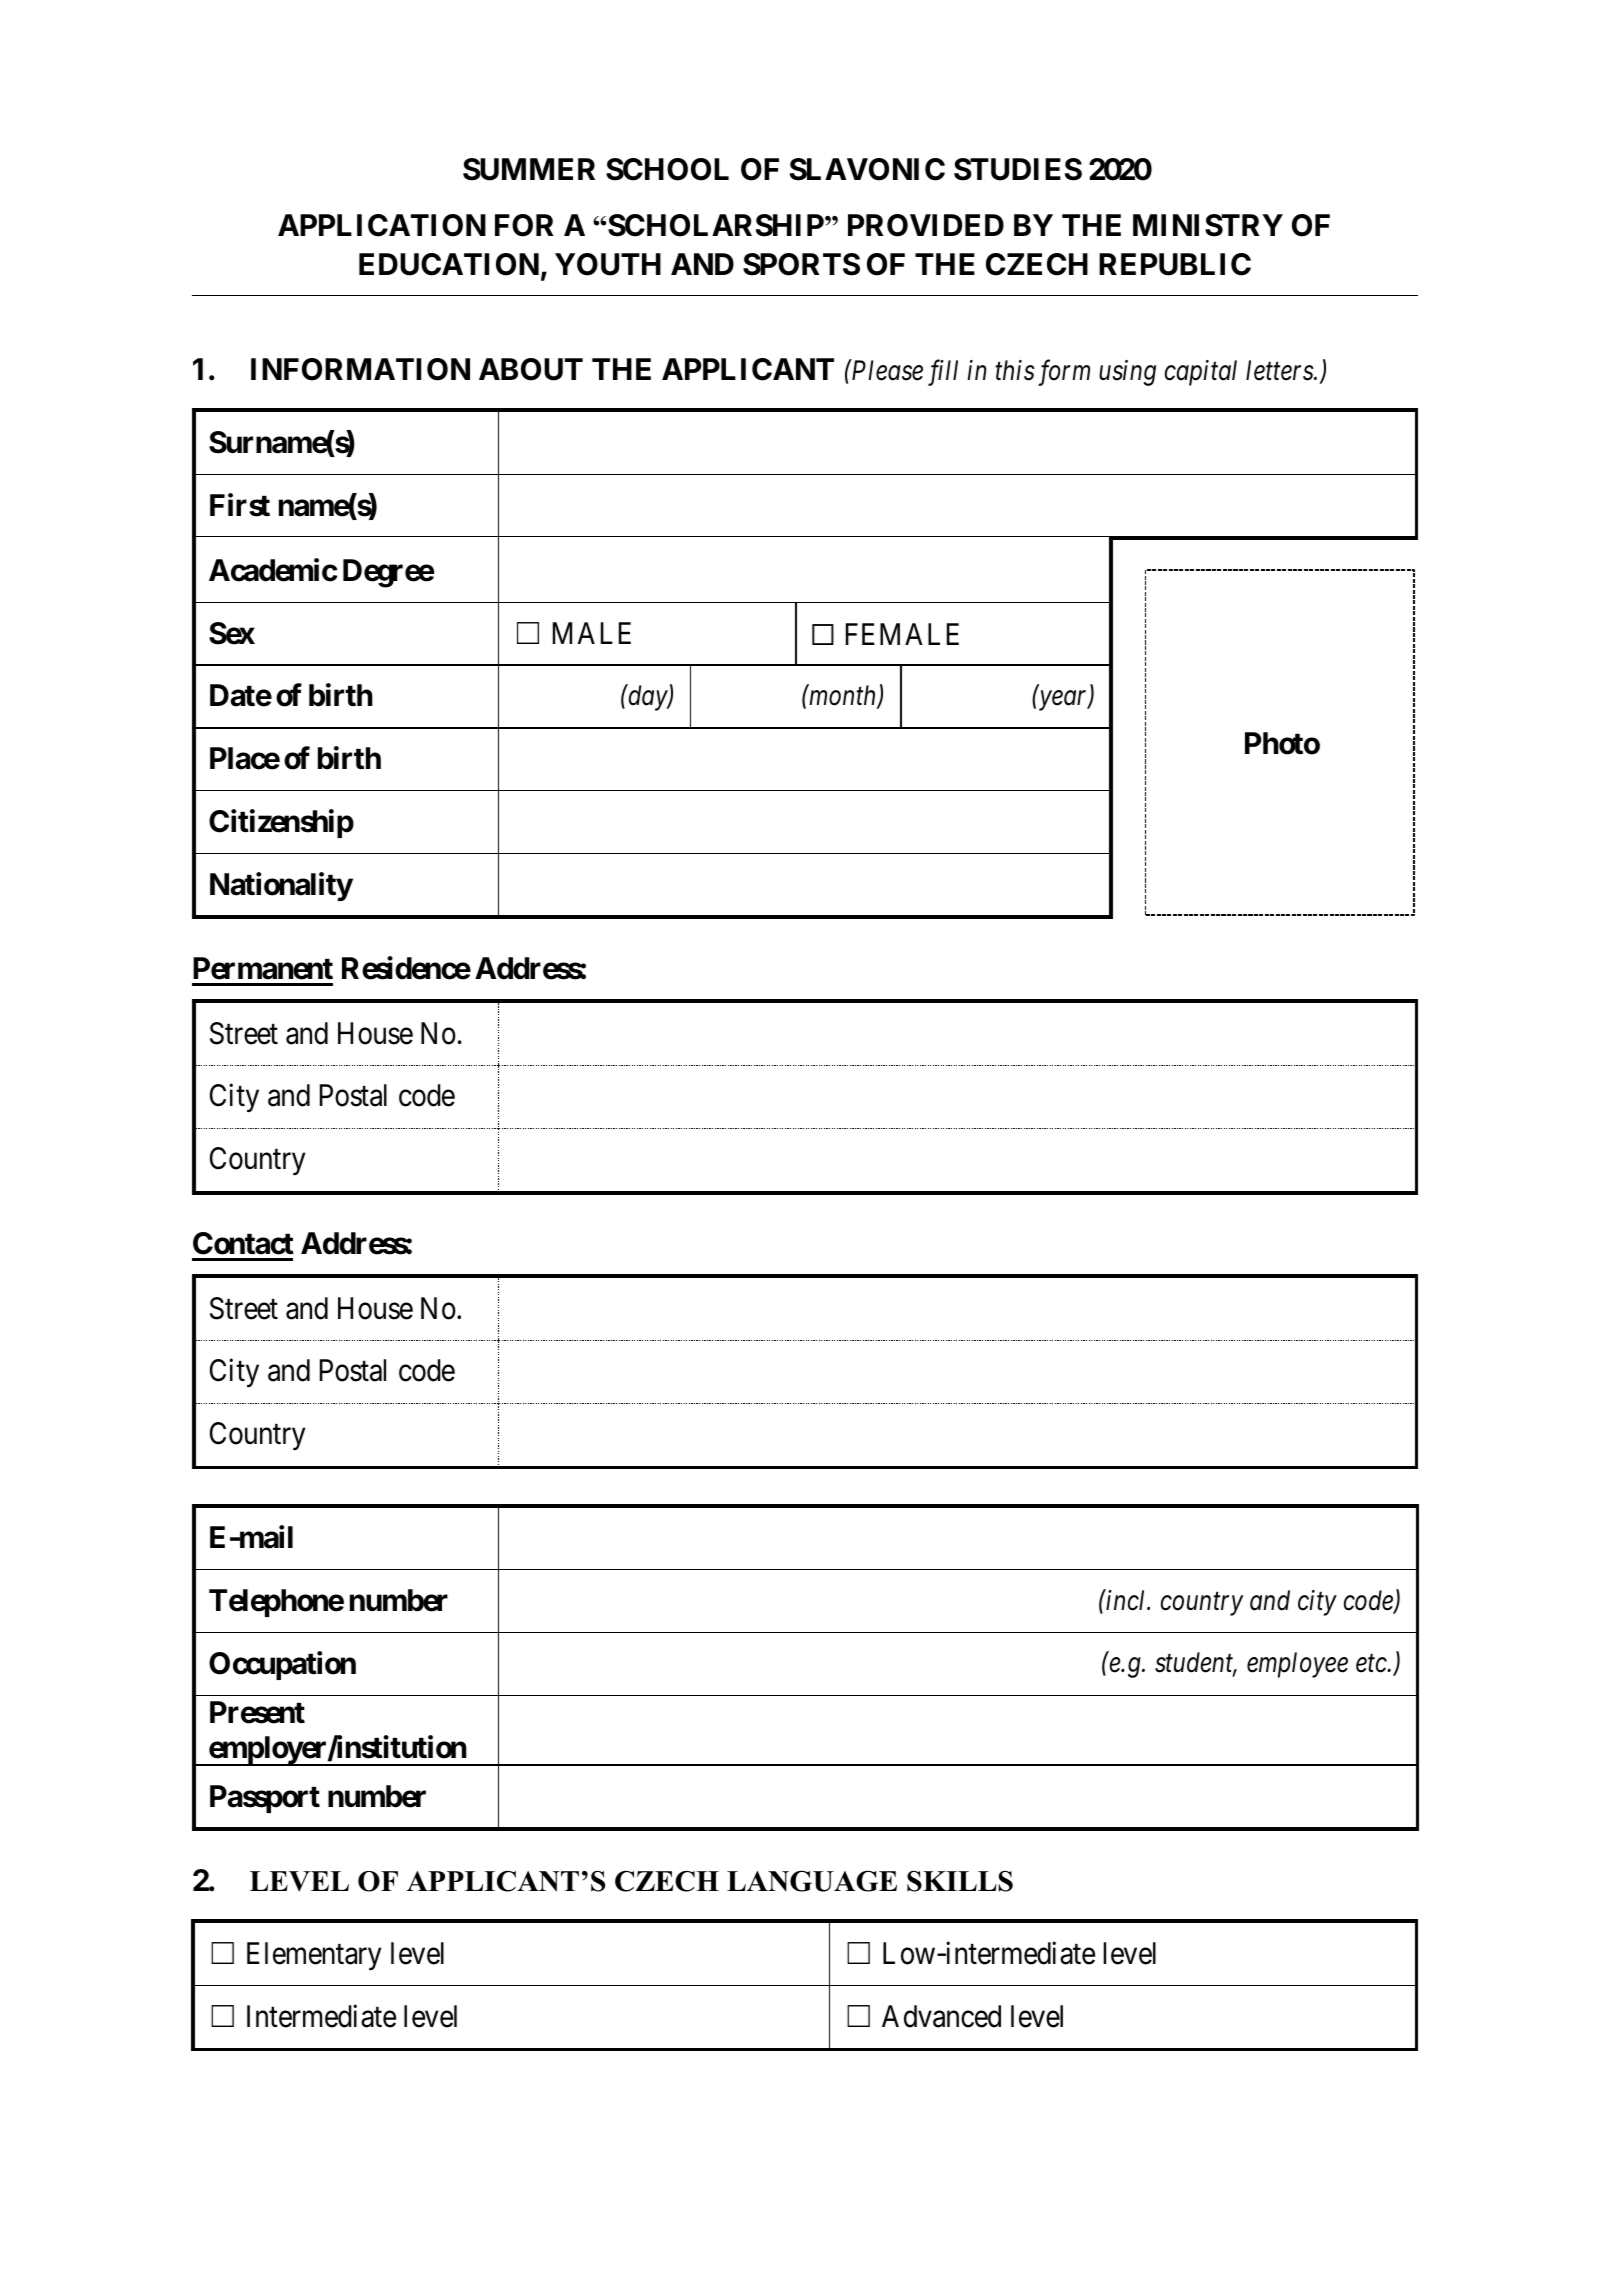  What do you see at coordinates (314, 1956) in the document?
I see `Elementary` at bounding box center [314, 1956].
